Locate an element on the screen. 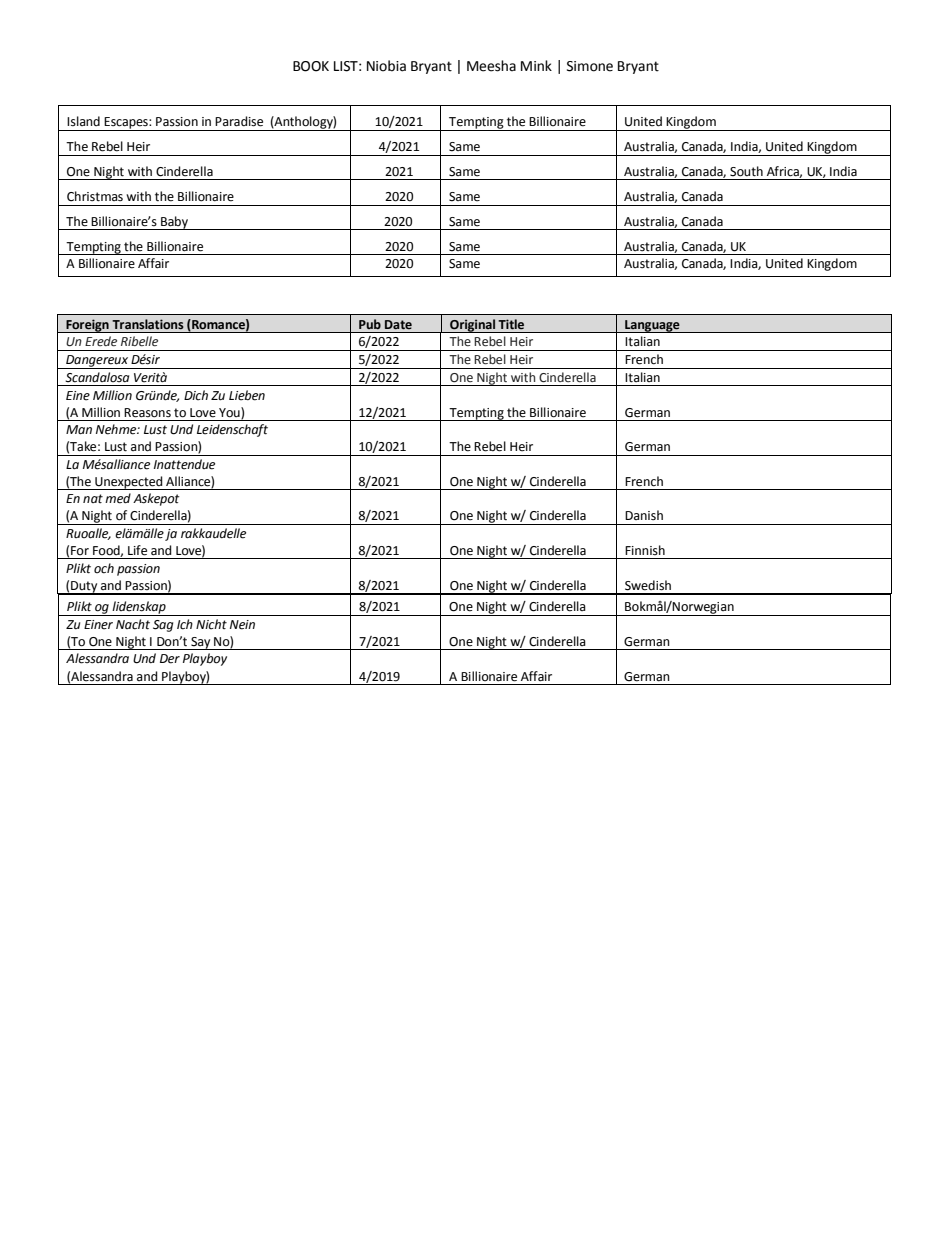  Swedish is located at coordinates (648, 585).
